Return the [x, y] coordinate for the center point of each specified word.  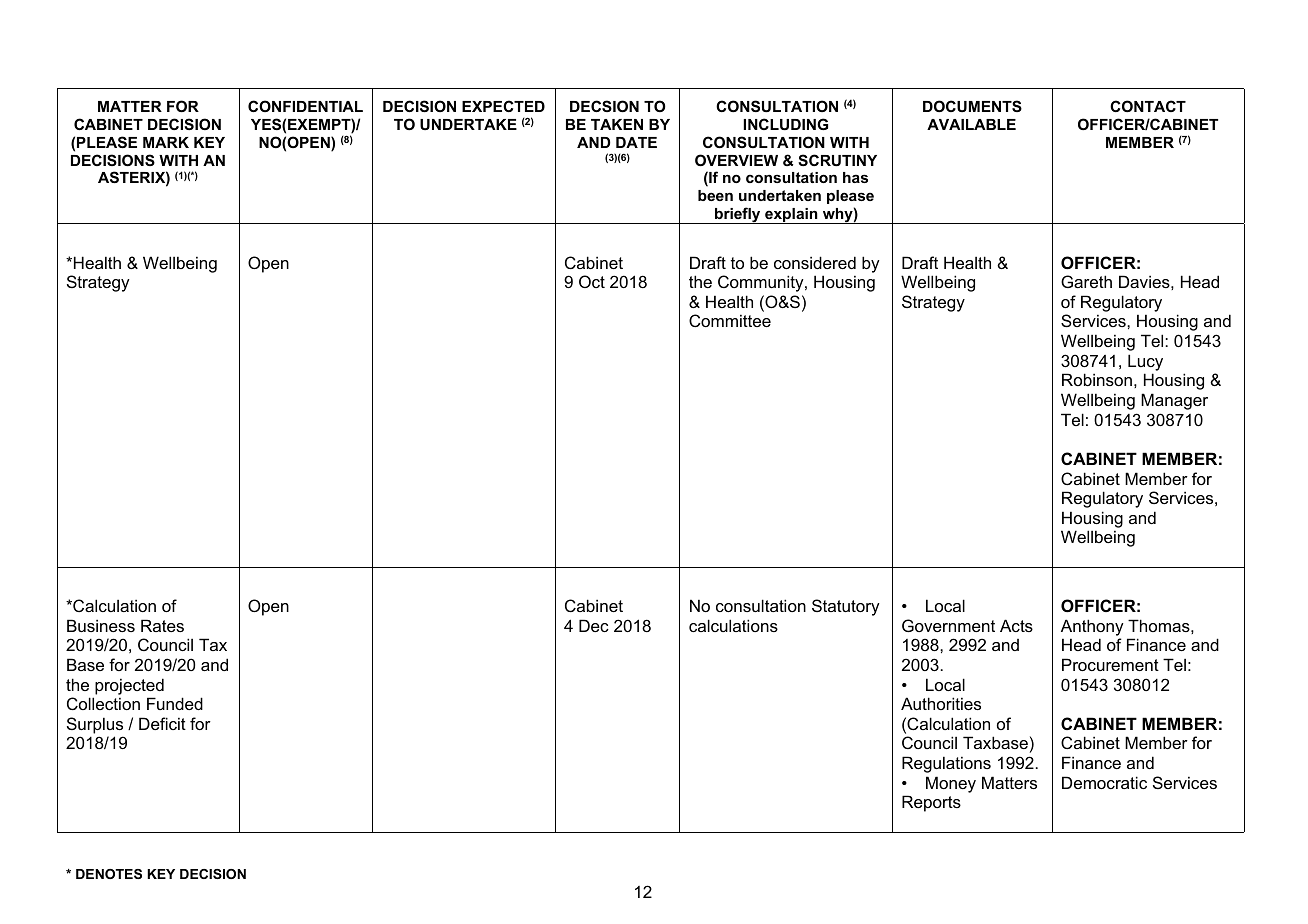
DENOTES [109, 874]
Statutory [846, 607]
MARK [166, 142]
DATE [636, 142]
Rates [162, 625]
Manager [1174, 401]
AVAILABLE [971, 124]
